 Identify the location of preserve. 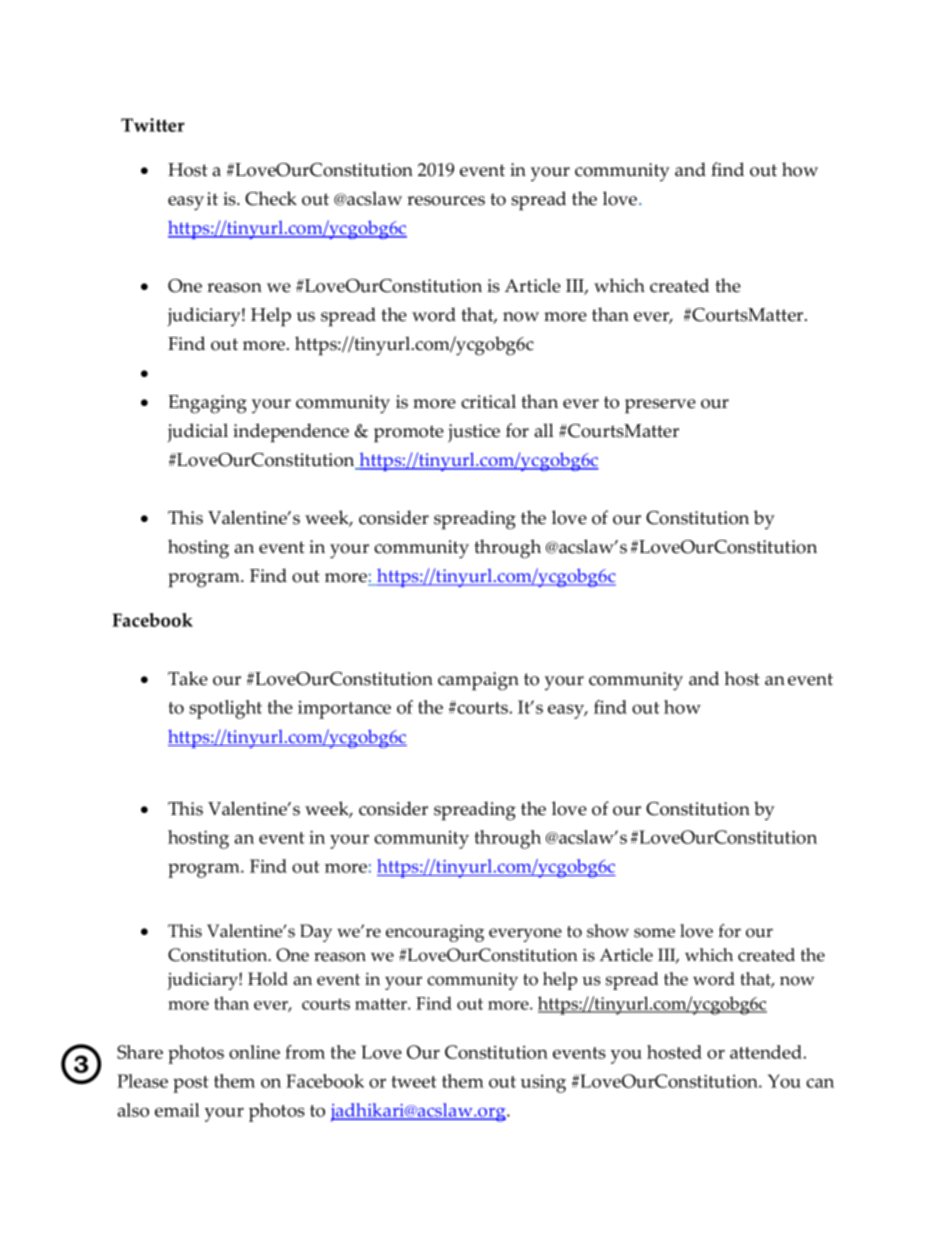
(660, 406).
